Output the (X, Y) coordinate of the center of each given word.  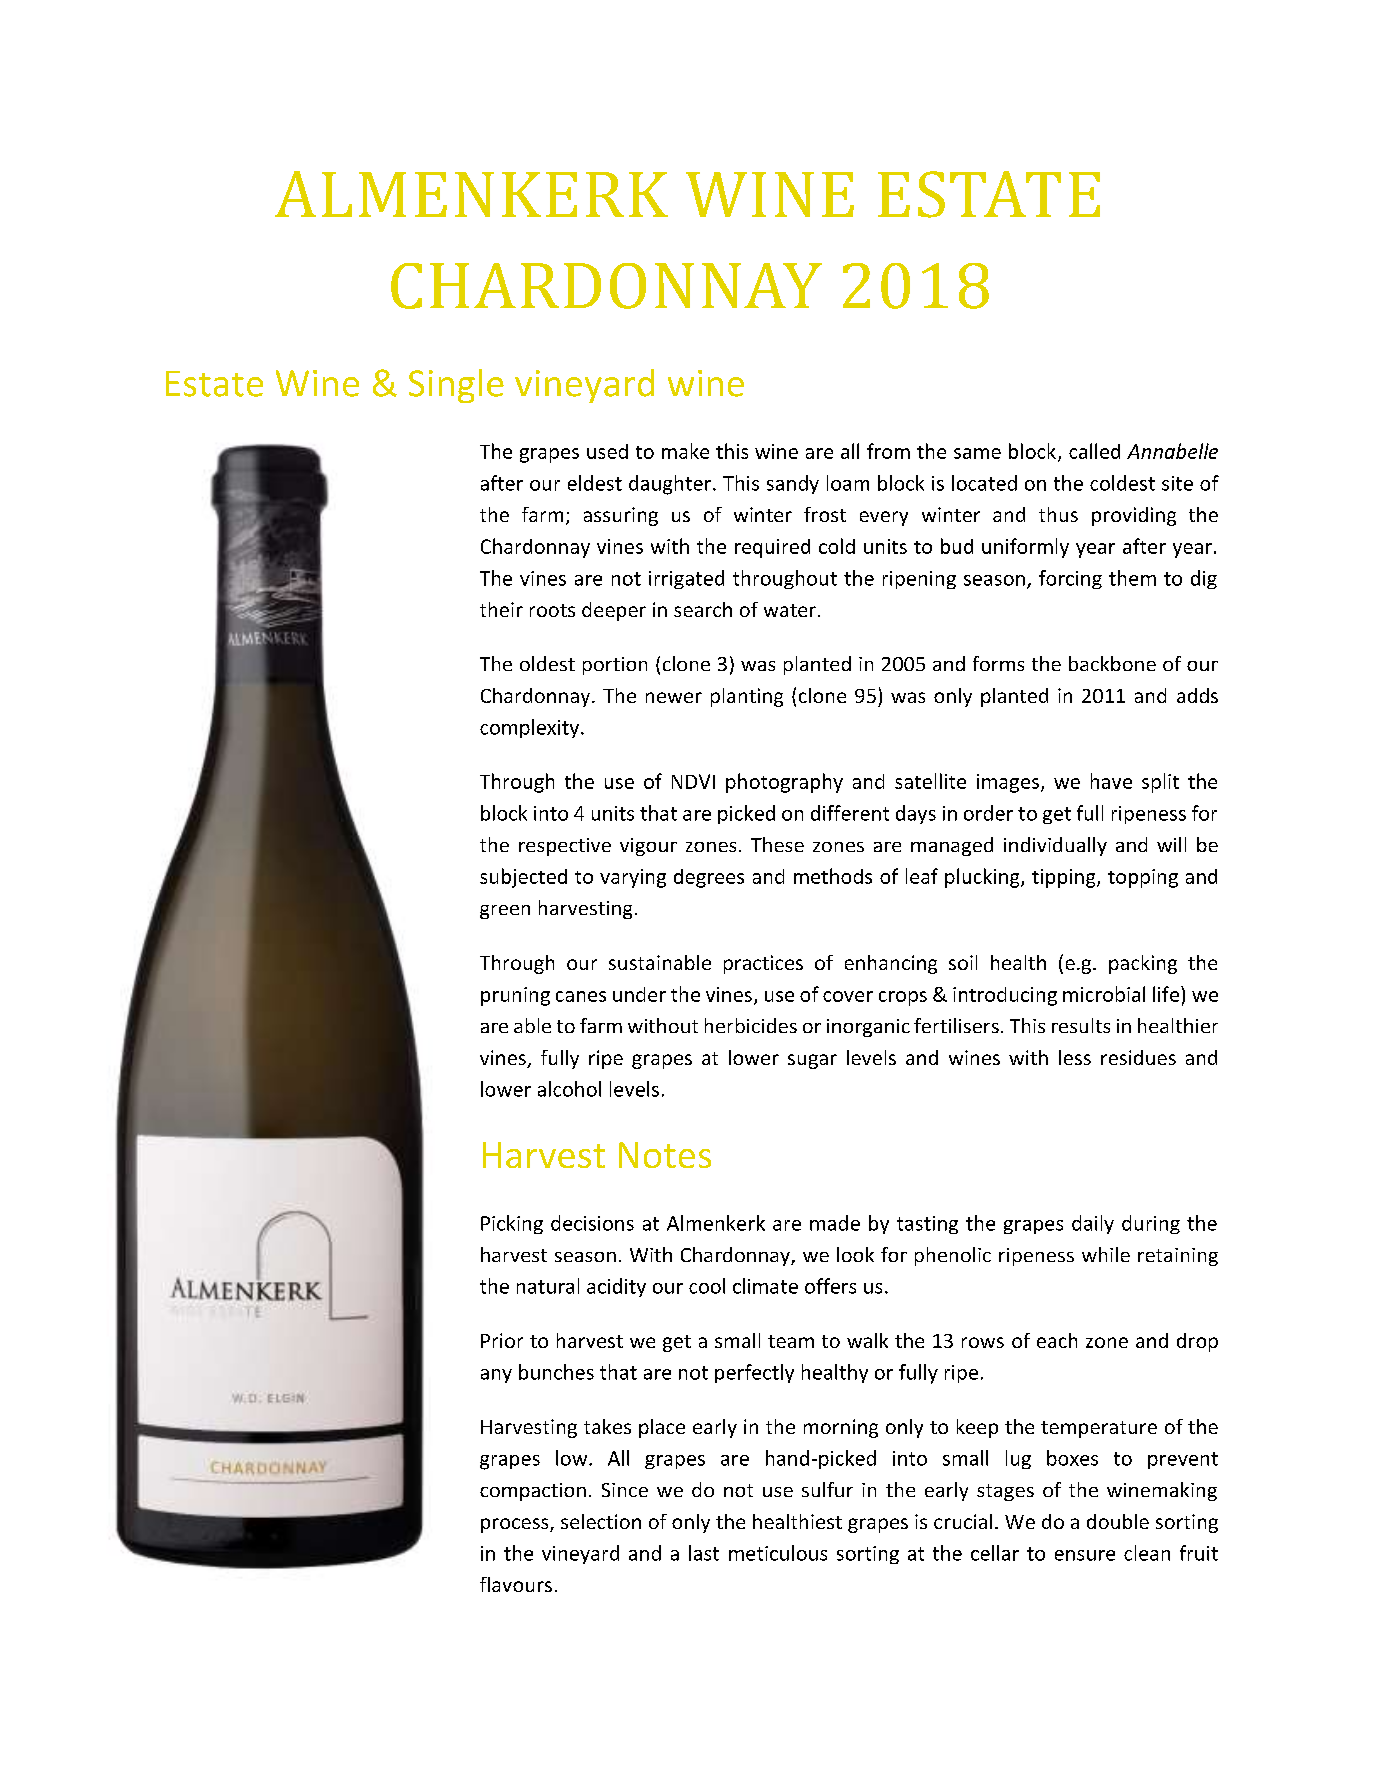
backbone (1112, 663)
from (888, 451)
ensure (1085, 1555)
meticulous (778, 1553)
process (516, 1525)
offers (830, 1286)
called (1094, 451)
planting (747, 697)
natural (548, 1286)
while (1106, 1254)
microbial (1104, 994)
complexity (531, 728)
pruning (515, 996)
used (607, 451)
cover (848, 996)
